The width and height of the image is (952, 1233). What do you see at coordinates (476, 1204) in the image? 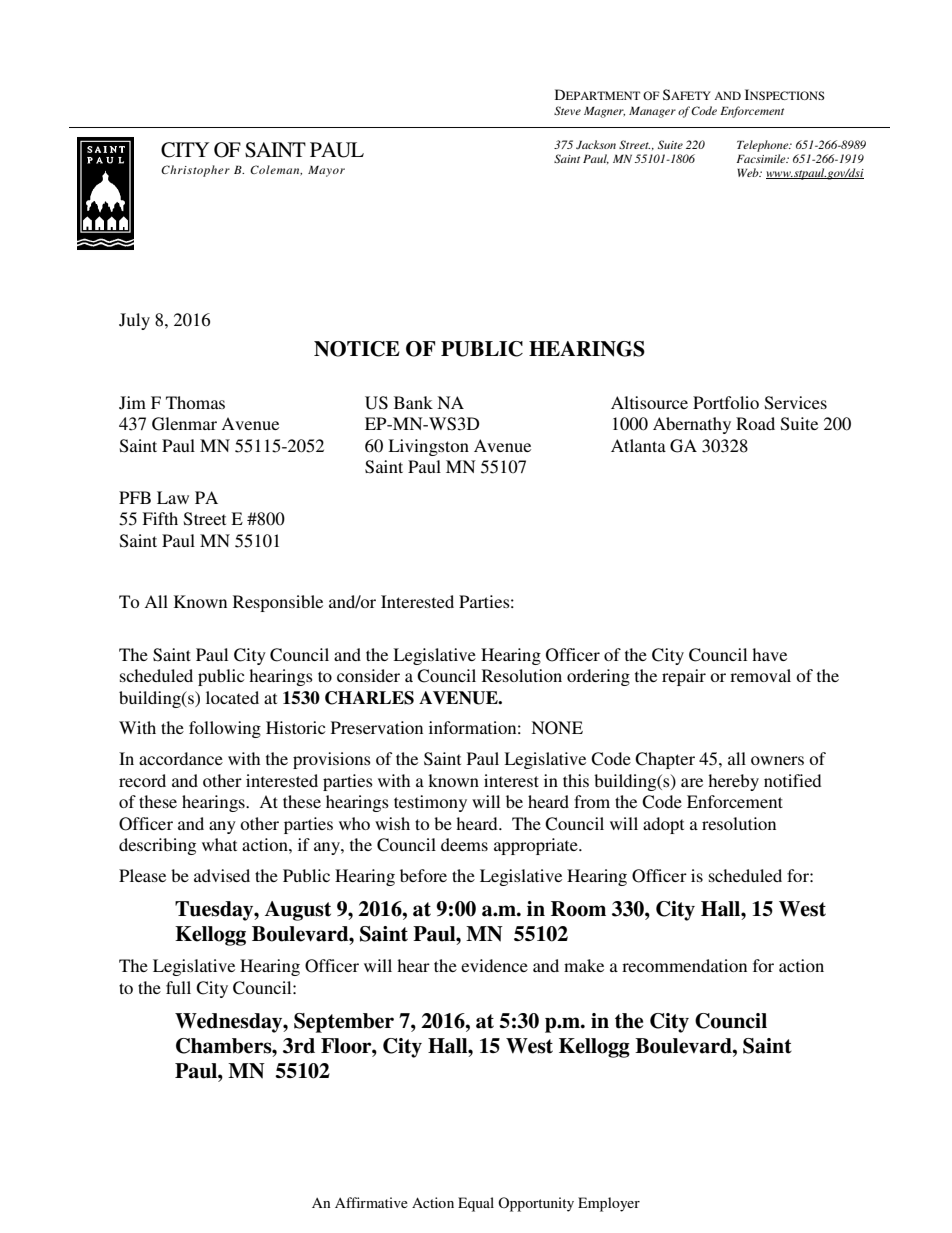
I see `Equal` at bounding box center [476, 1204].
